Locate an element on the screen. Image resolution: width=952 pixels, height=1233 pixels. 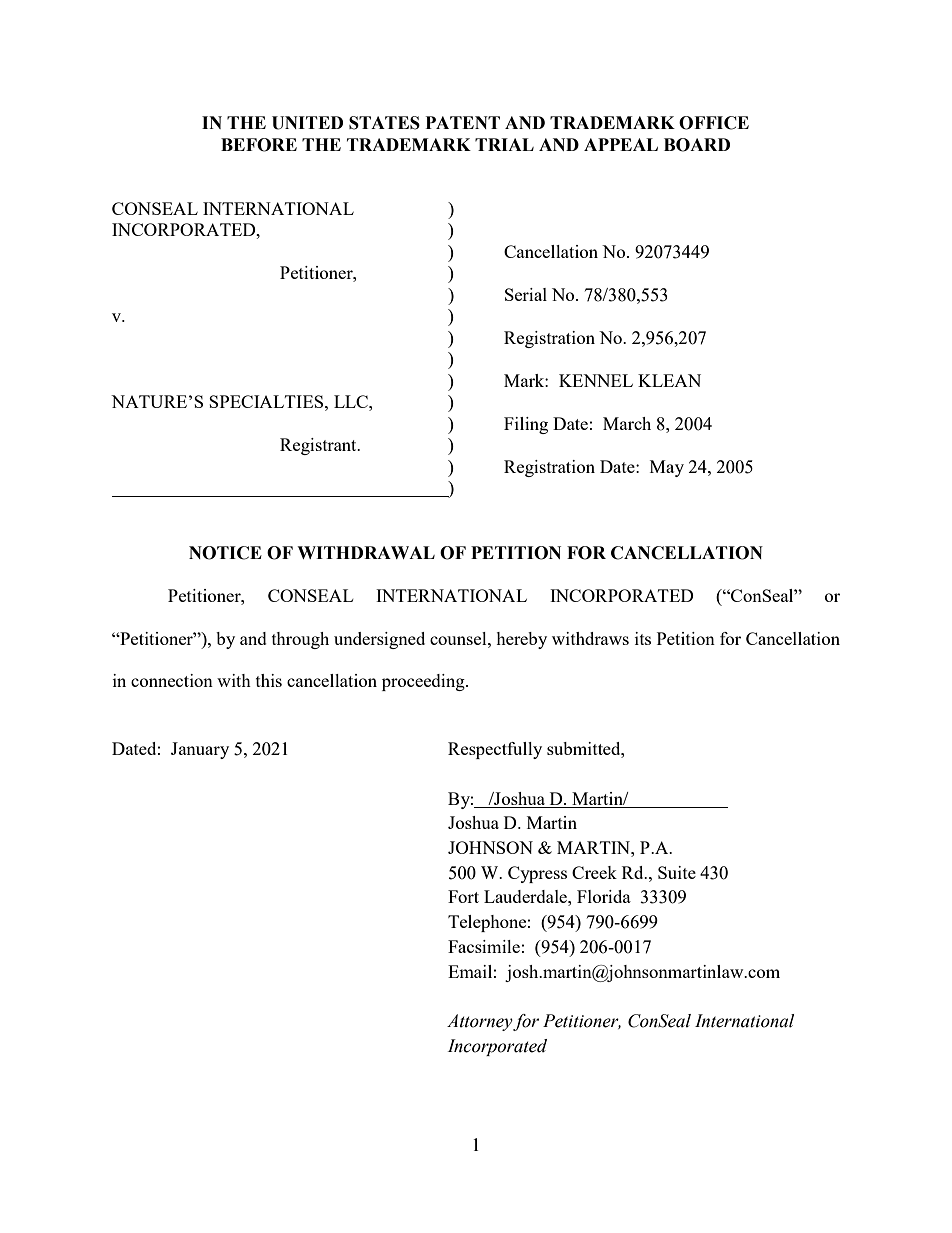
Filing is located at coordinates (526, 425).
